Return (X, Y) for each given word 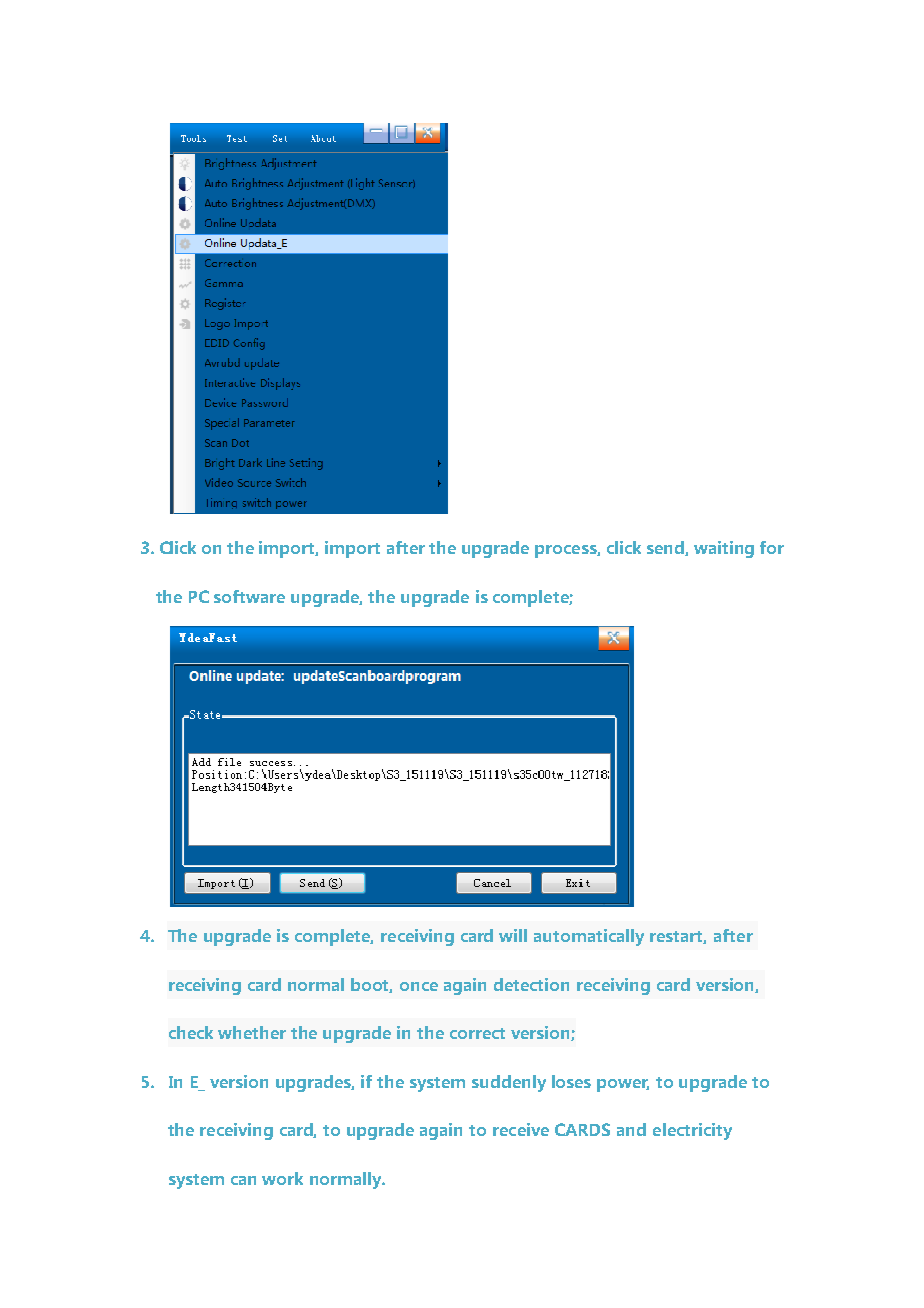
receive (521, 1129)
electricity (692, 1131)
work (282, 1178)
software (249, 596)
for (772, 547)
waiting (724, 549)
